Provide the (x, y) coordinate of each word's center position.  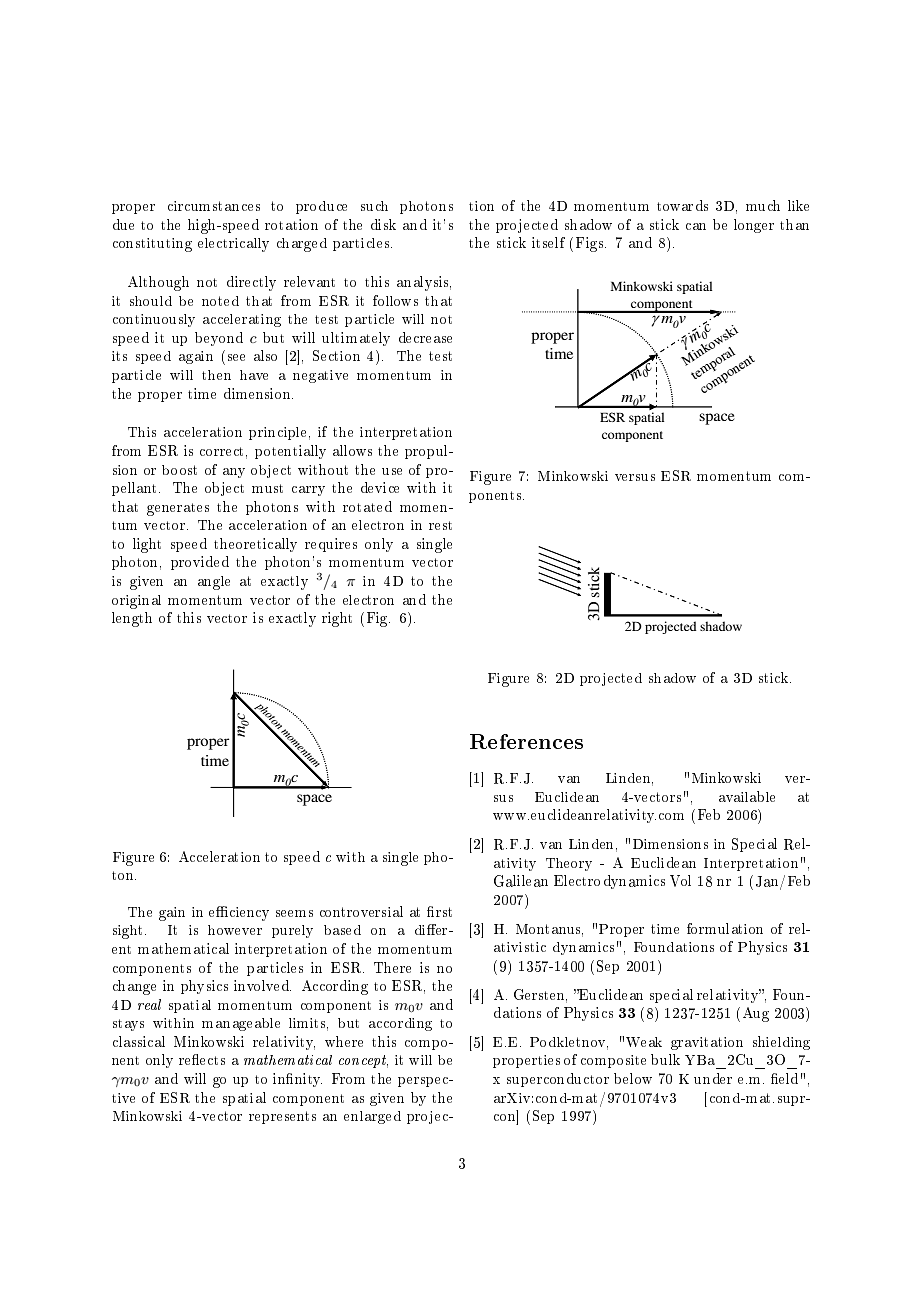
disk (383, 224)
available (747, 796)
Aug (756, 1014)
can (696, 226)
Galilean (521, 881)
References (526, 741)
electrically (233, 245)
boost (179, 470)
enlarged (372, 1117)
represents (282, 1117)
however (235, 930)
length (132, 619)
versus (635, 477)
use (392, 471)
